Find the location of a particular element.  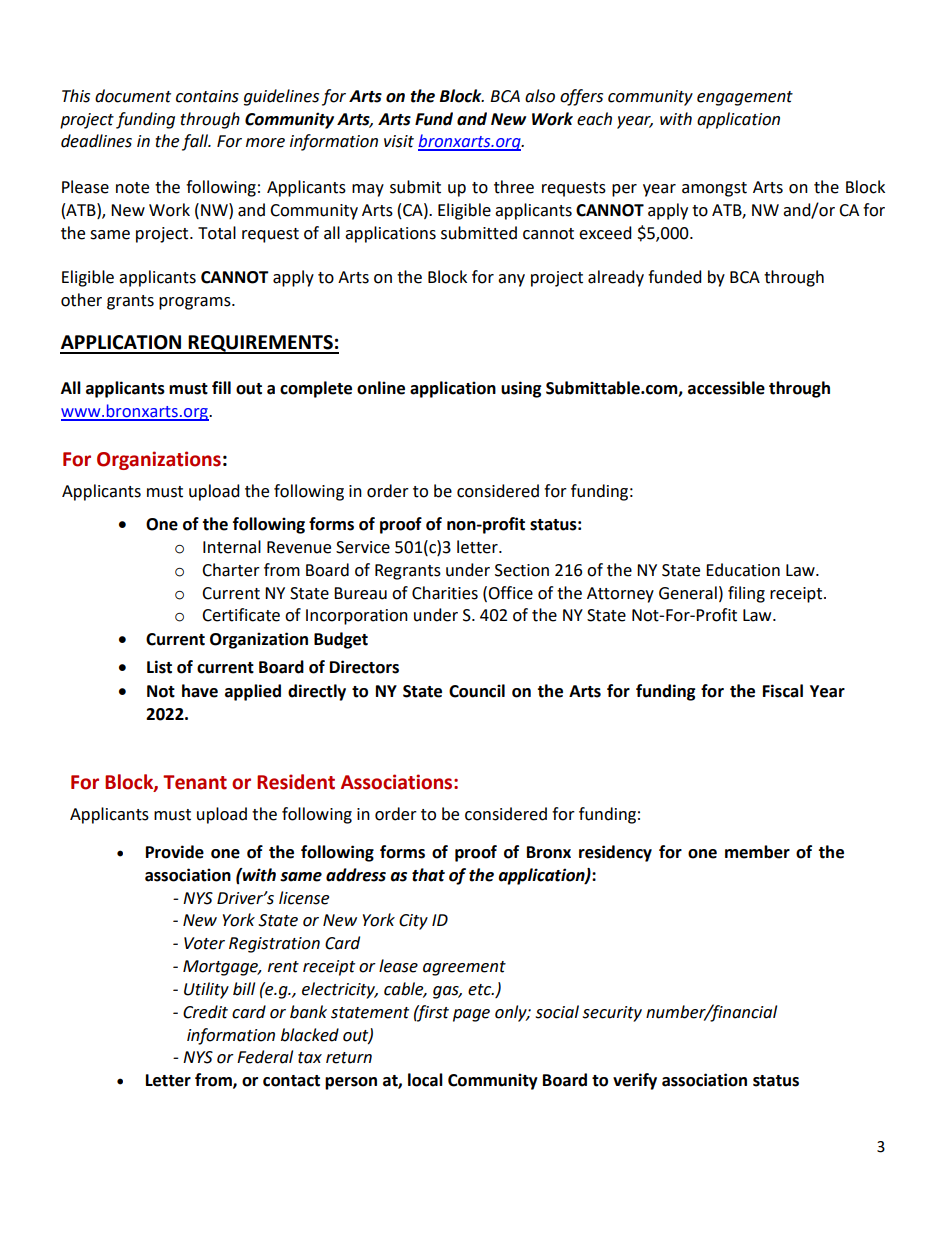

Charities is located at coordinates (445, 593).
